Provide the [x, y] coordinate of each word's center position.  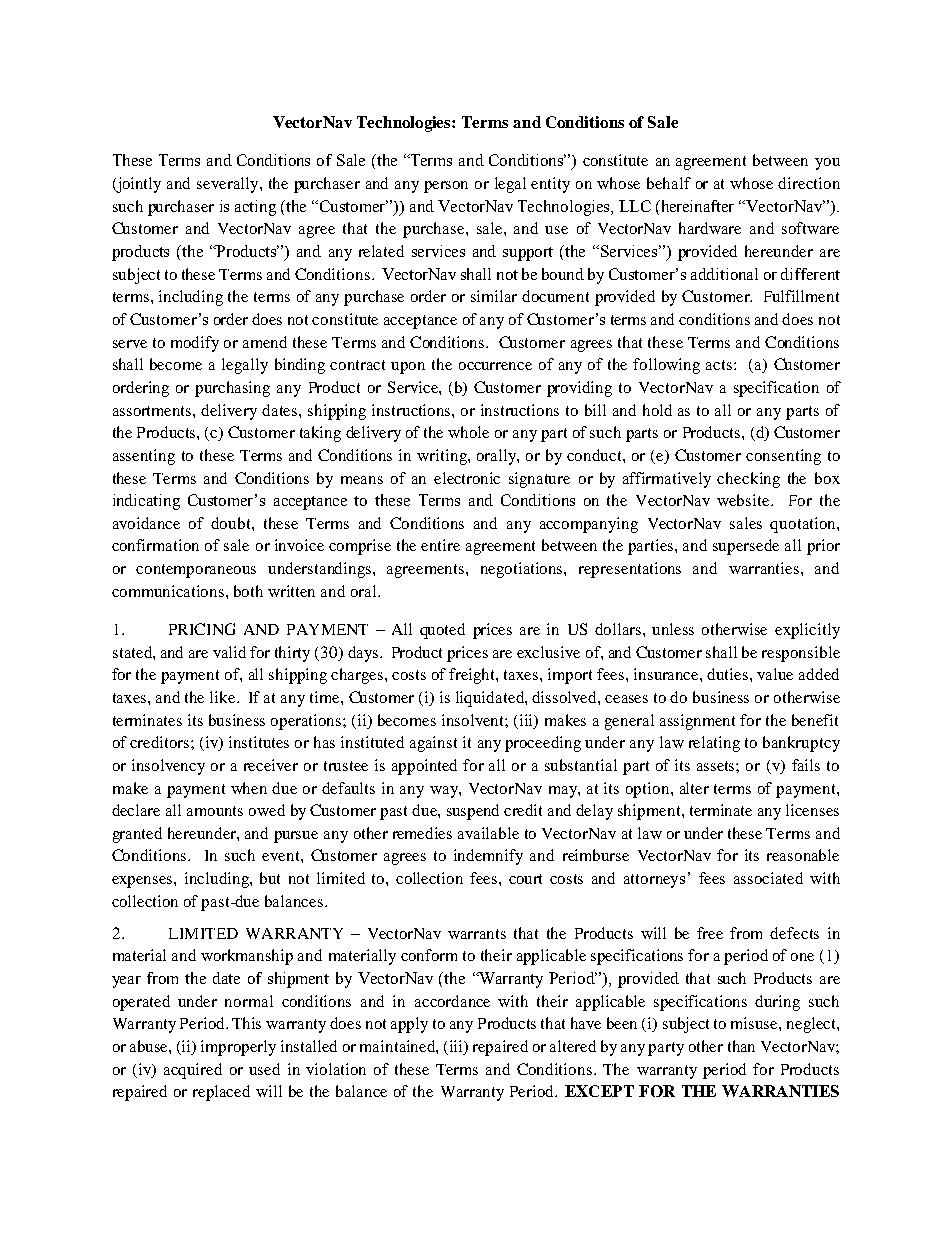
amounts [215, 811]
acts [720, 365]
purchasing [232, 389]
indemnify [488, 857]
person [446, 187]
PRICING [202, 629]
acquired [193, 1071]
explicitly [807, 631]
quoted [442, 631]
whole [468, 432]
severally [229, 185]
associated [768, 878]
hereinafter [696, 206]
